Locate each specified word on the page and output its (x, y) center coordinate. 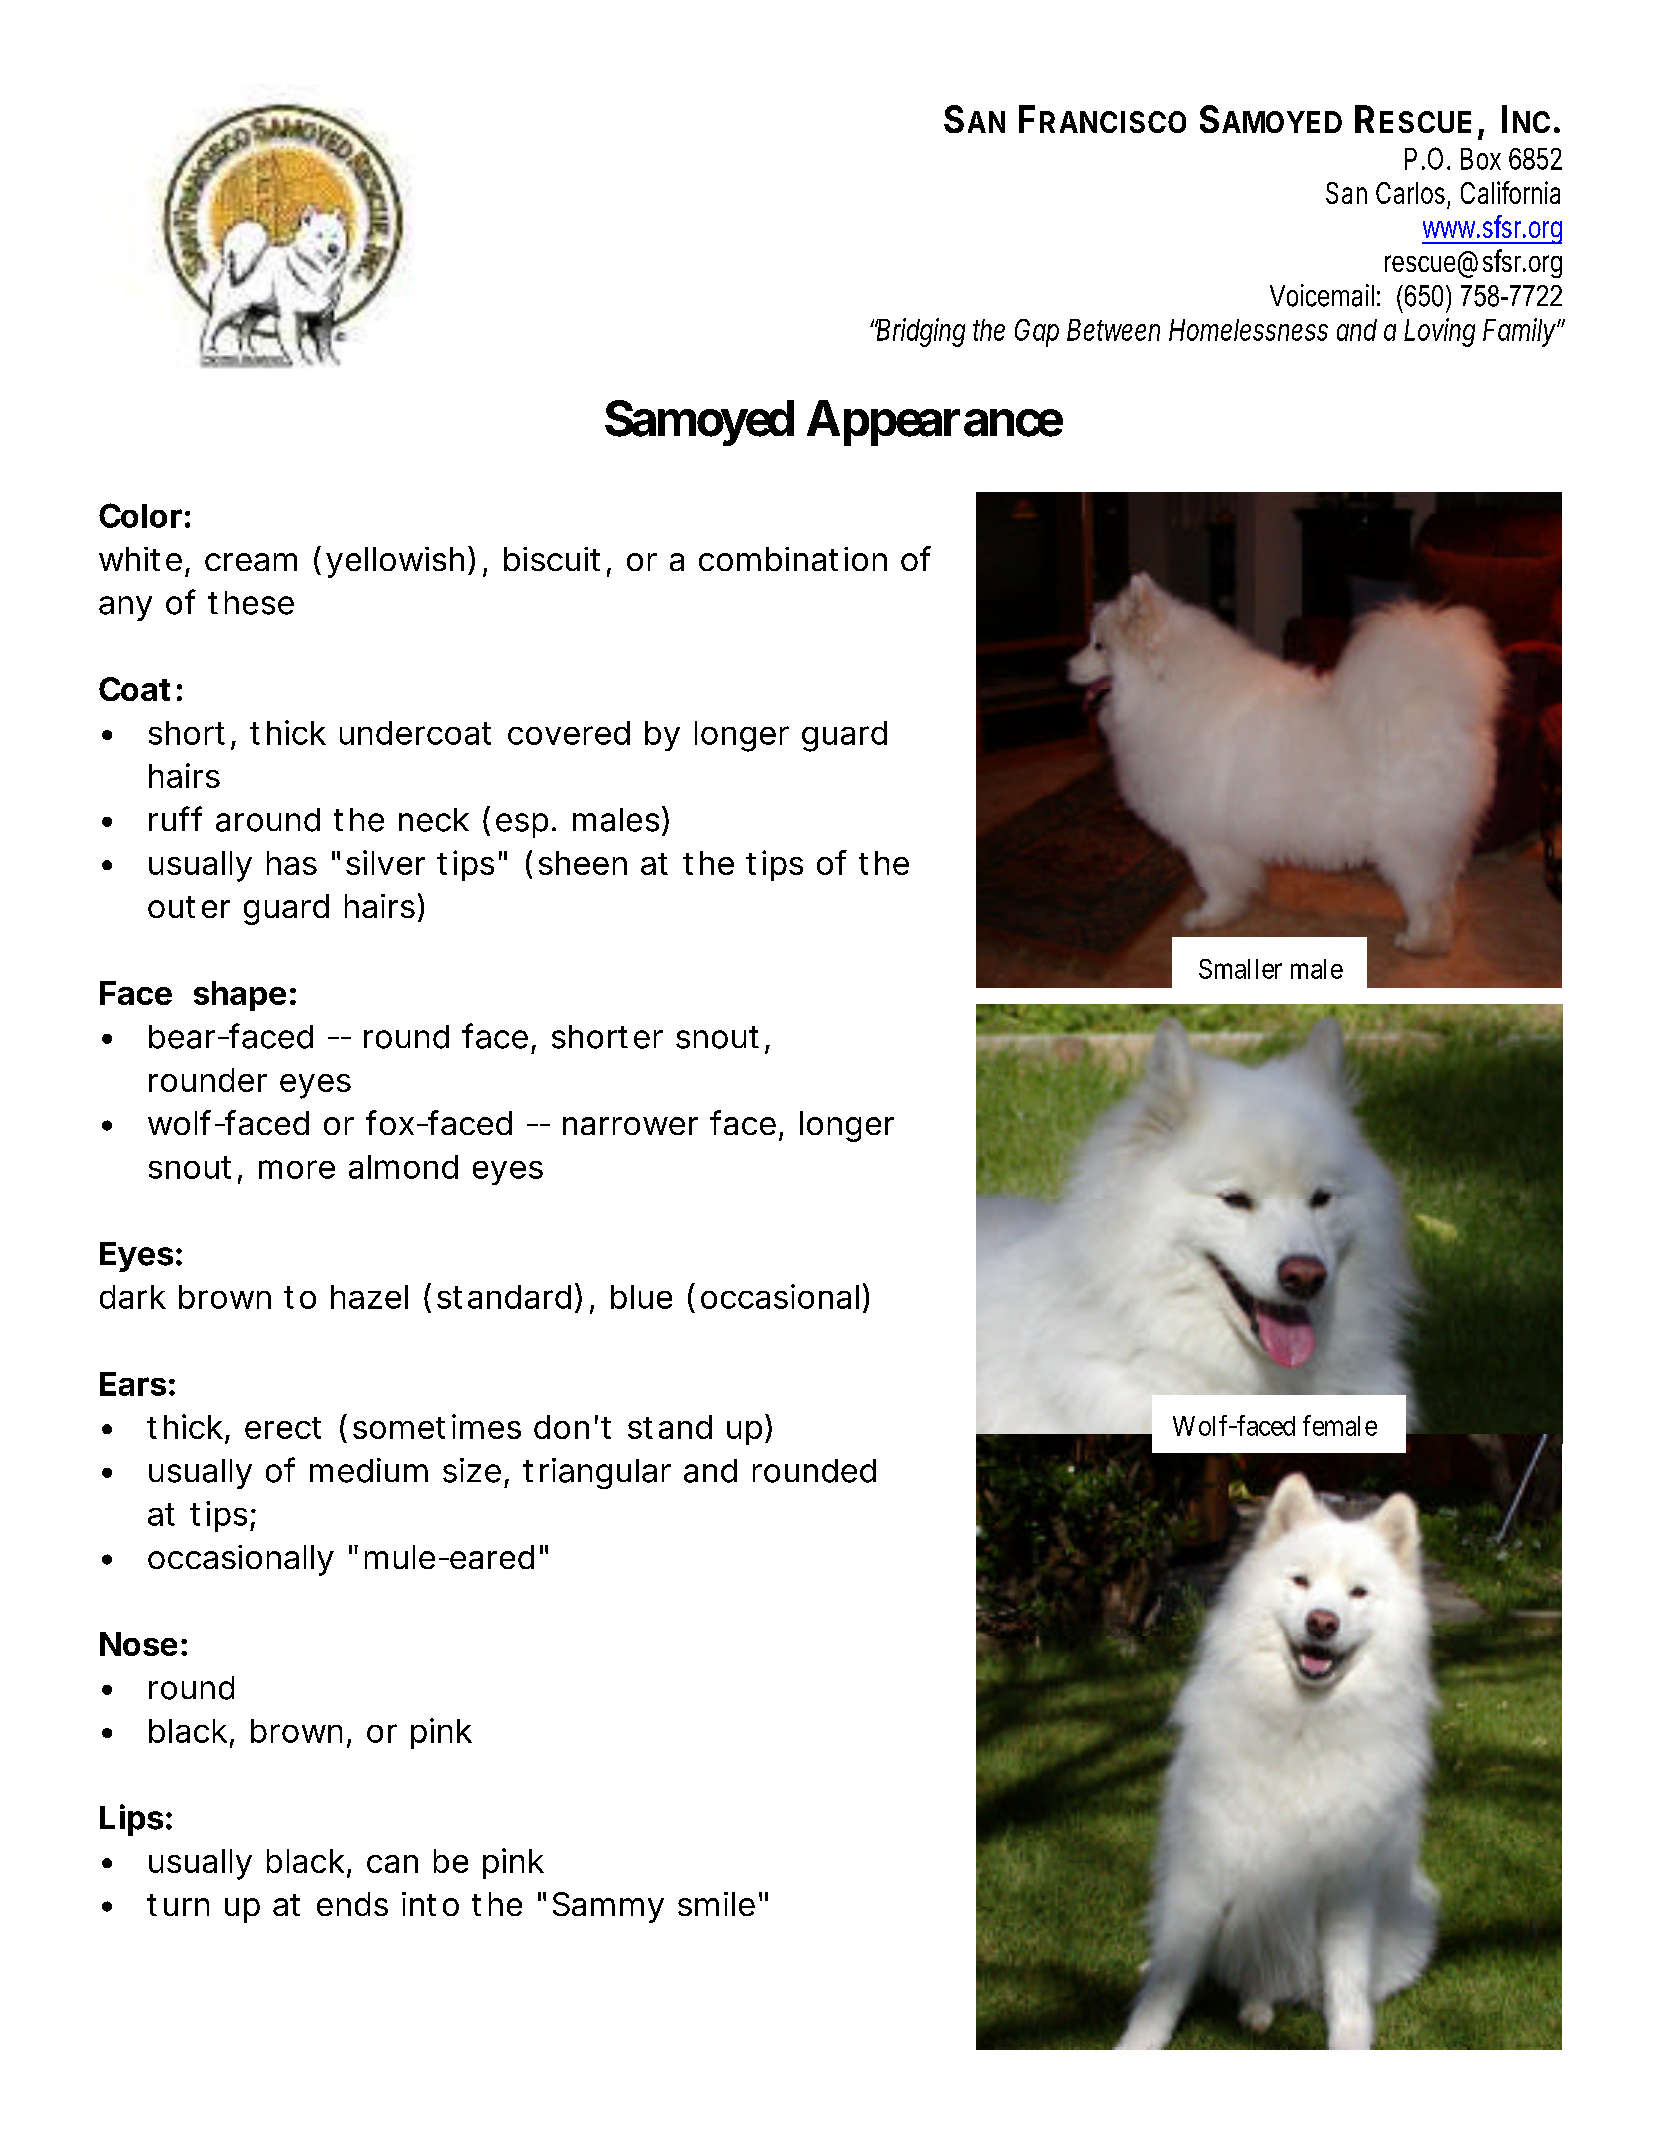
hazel (369, 1297)
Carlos (1413, 194)
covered (569, 733)
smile (716, 1904)
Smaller (1240, 969)
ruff (175, 818)
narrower (630, 1126)
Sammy (608, 1907)
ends (352, 1904)
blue (641, 1297)
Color (140, 515)
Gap (1037, 333)
